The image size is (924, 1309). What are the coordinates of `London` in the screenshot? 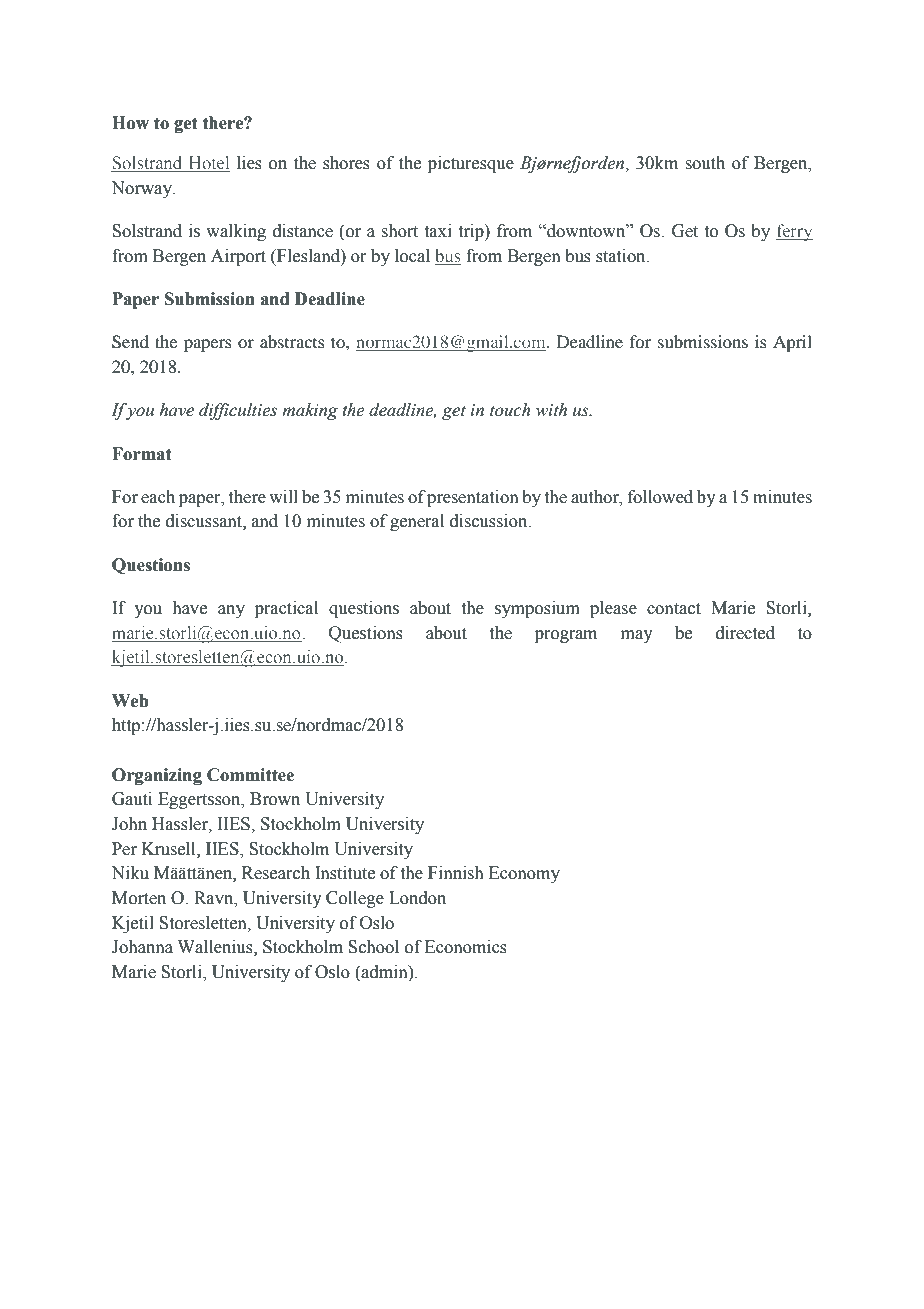 It's located at (417, 898).
